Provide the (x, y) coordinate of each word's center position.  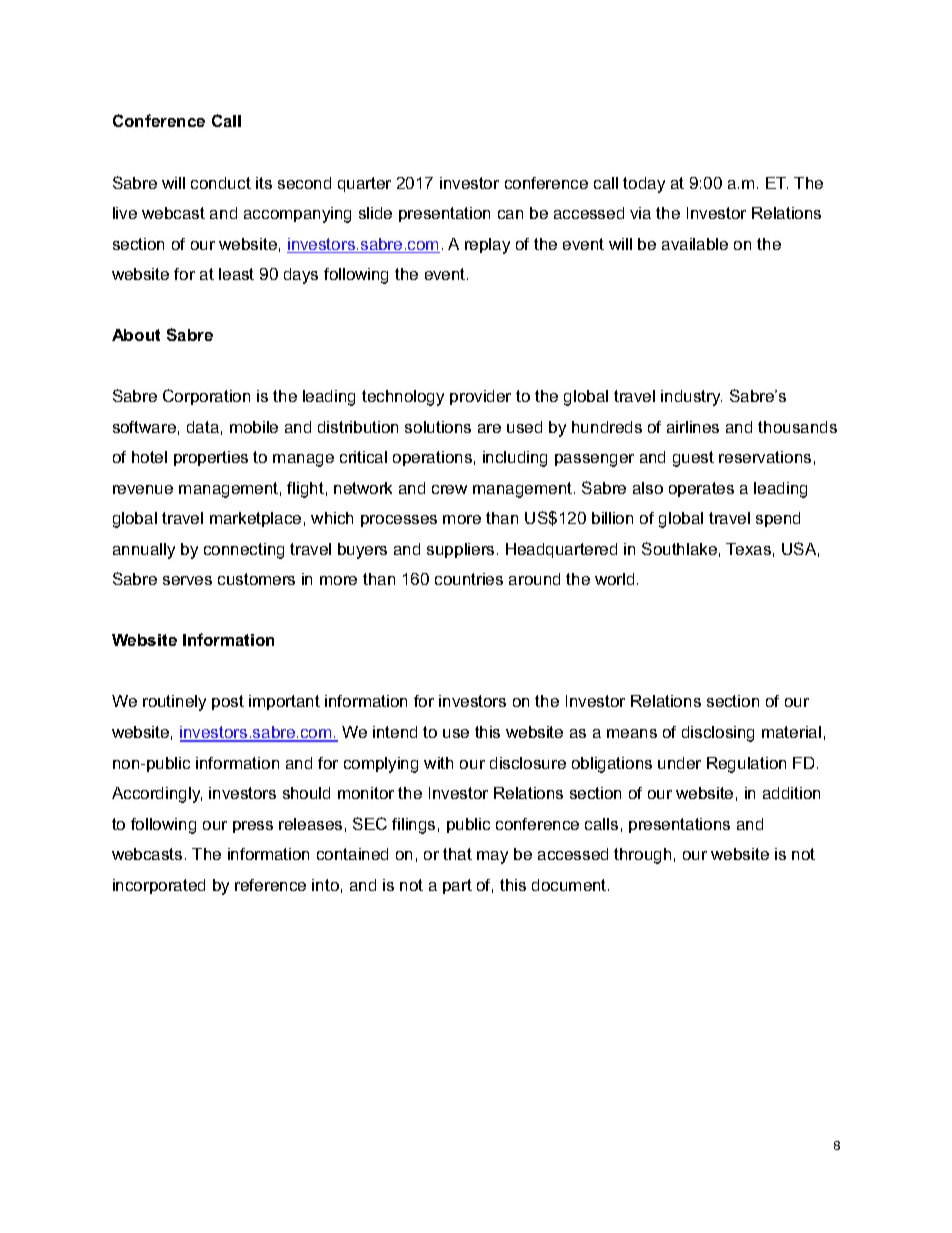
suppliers (460, 550)
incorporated (159, 886)
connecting (244, 551)
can (510, 214)
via (640, 213)
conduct (221, 183)
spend (778, 519)
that (457, 854)
